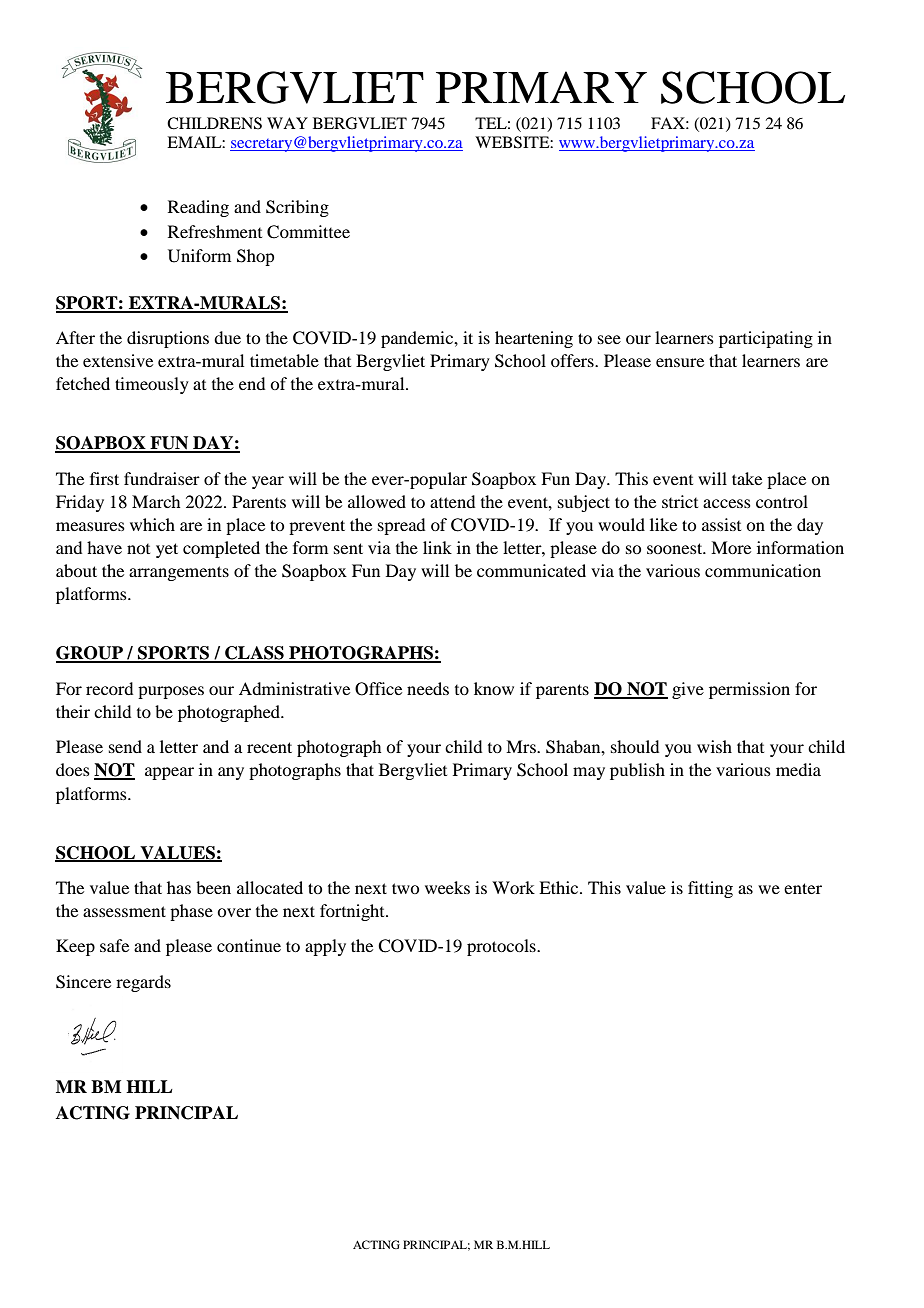 The height and width of the screenshot is (1308, 924). What do you see at coordinates (143, 983) in the screenshot?
I see `regards` at bounding box center [143, 983].
